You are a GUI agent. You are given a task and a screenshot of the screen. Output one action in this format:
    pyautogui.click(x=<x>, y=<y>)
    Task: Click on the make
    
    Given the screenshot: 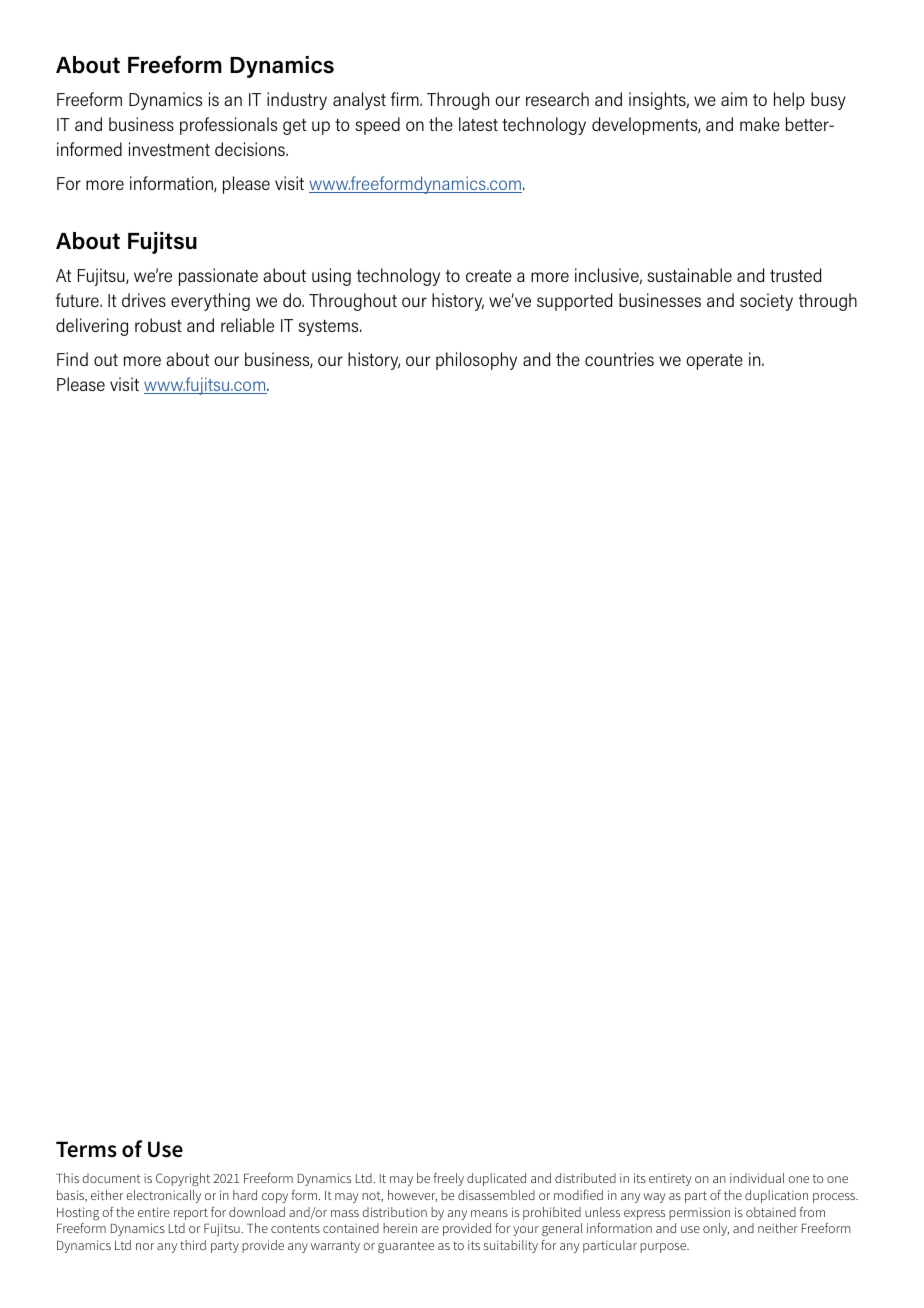 What is the action you would take?
    pyautogui.click(x=760, y=124)
